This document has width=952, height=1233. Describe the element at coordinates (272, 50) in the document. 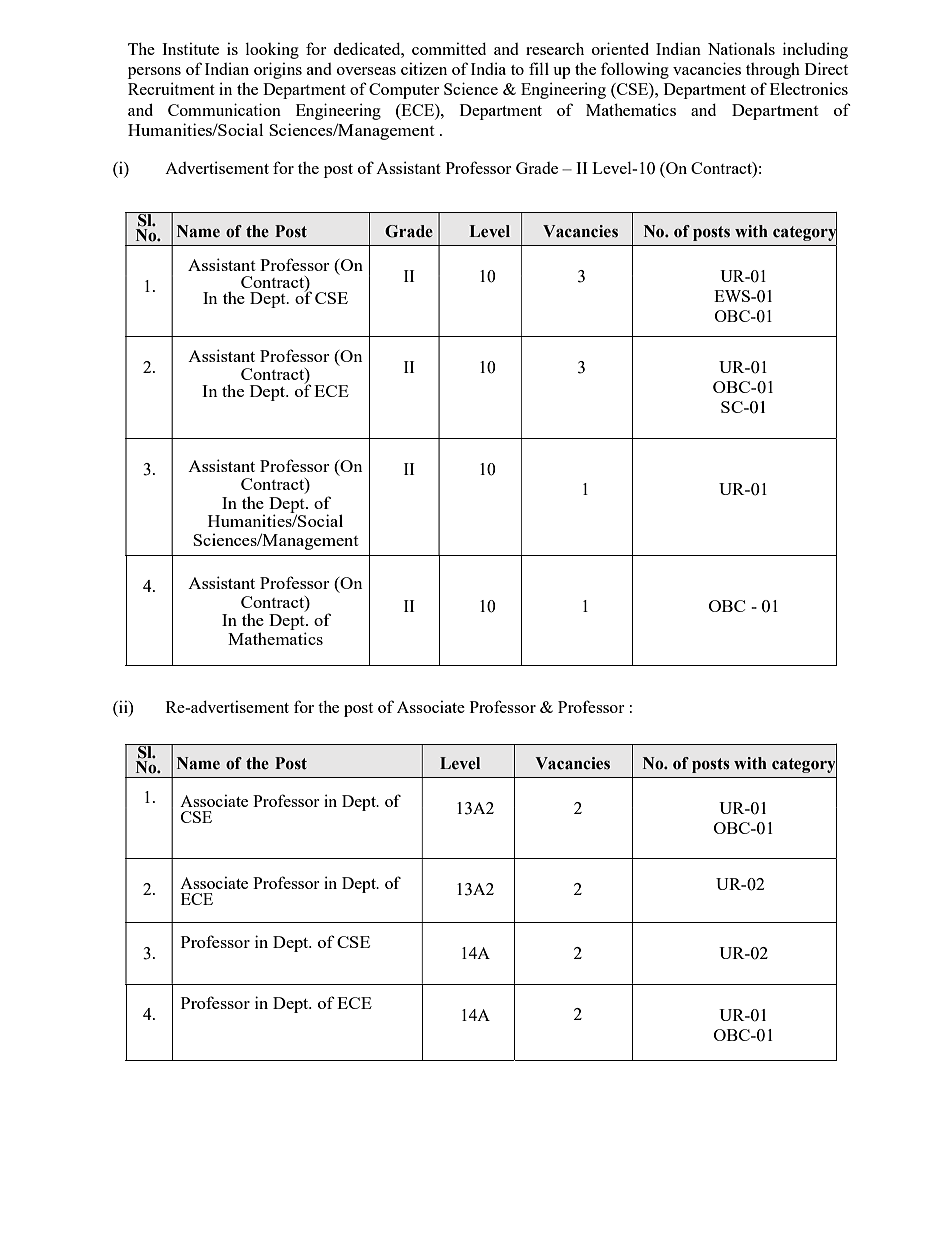

I see `looking` at that location.
